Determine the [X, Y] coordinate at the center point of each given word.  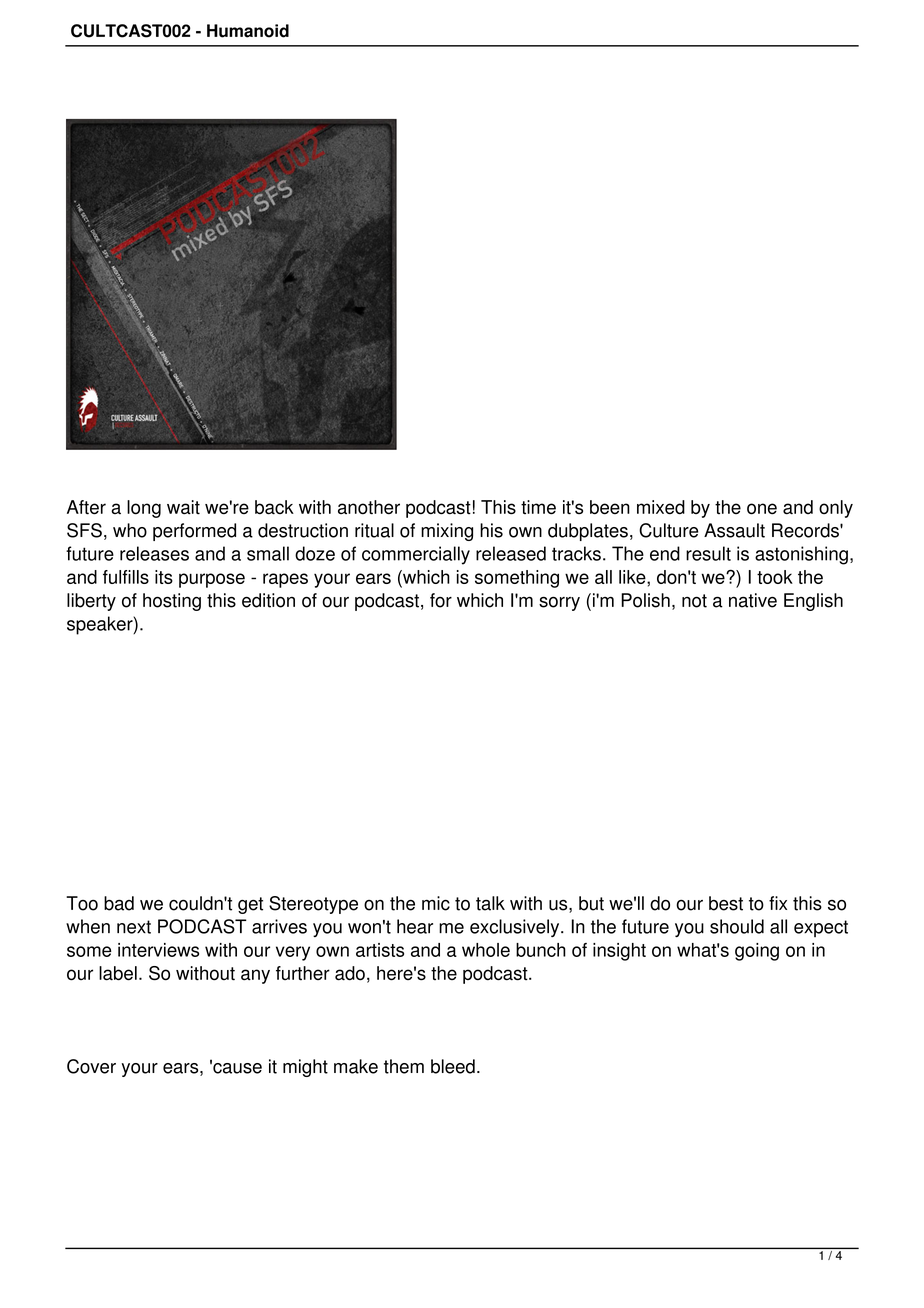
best [726, 903]
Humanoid [248, 31]
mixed [661, 507]
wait [183, 507]
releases [154, 553]
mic [436, 903]
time [538, 507]
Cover [91, 1066]
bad [119, 903]
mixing [447, 532]
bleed [453, 1066]
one [762, 509]
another [369, 507]
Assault [734, 530]
